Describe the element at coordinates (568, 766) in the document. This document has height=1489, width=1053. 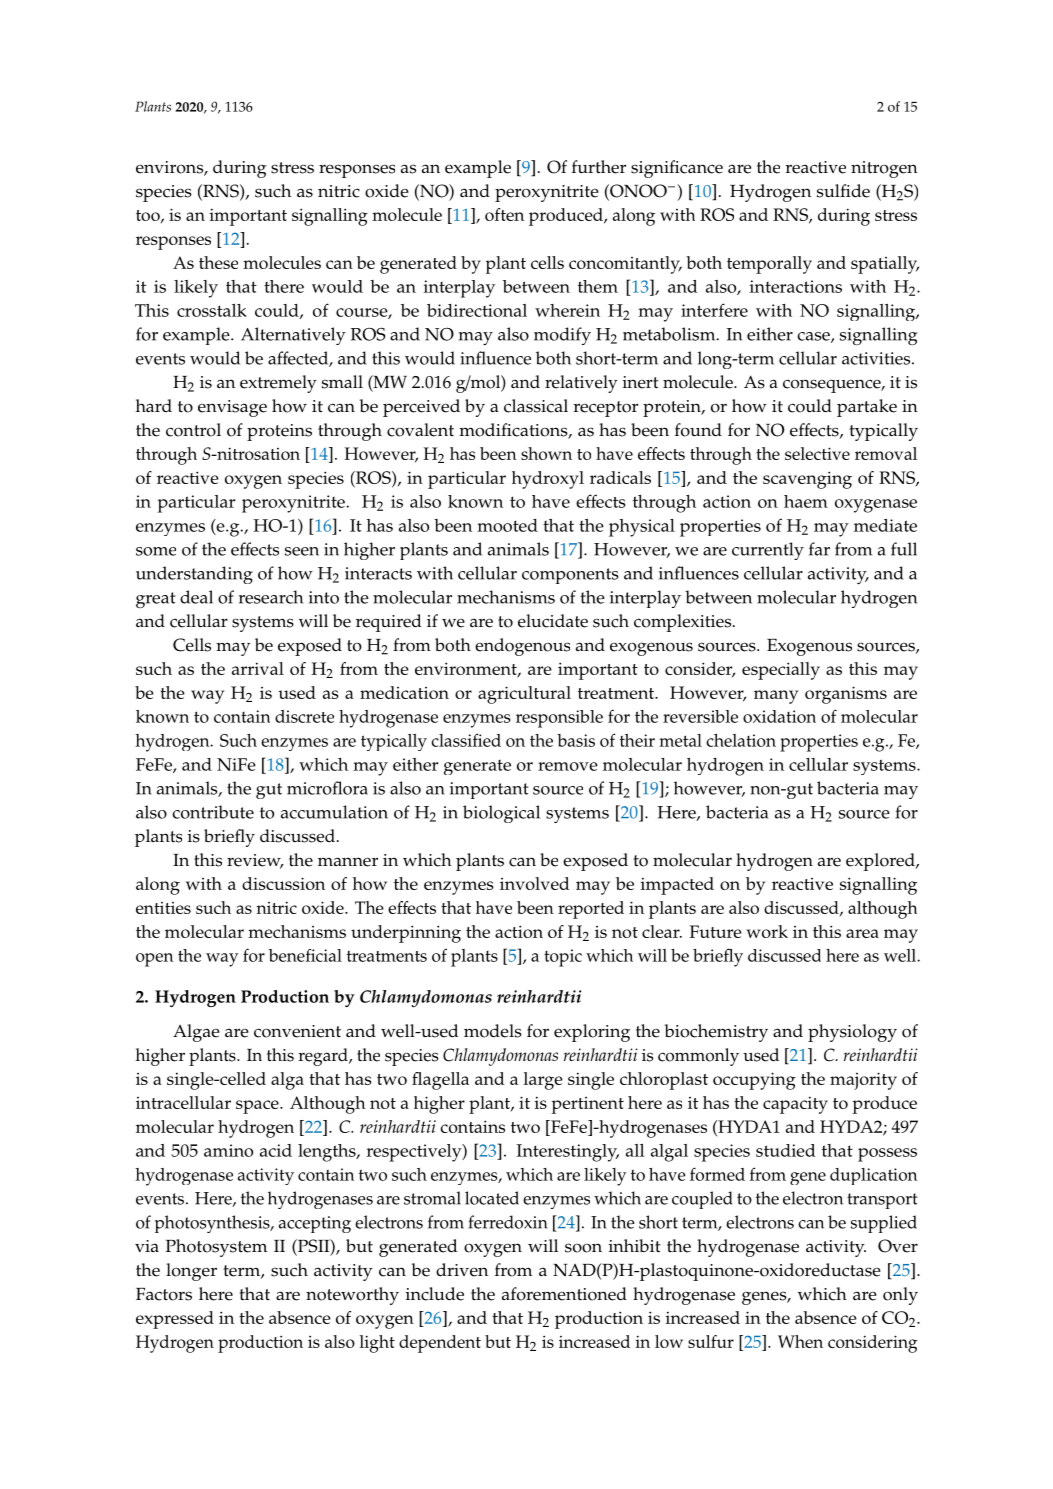
I see `remove` at that location.
